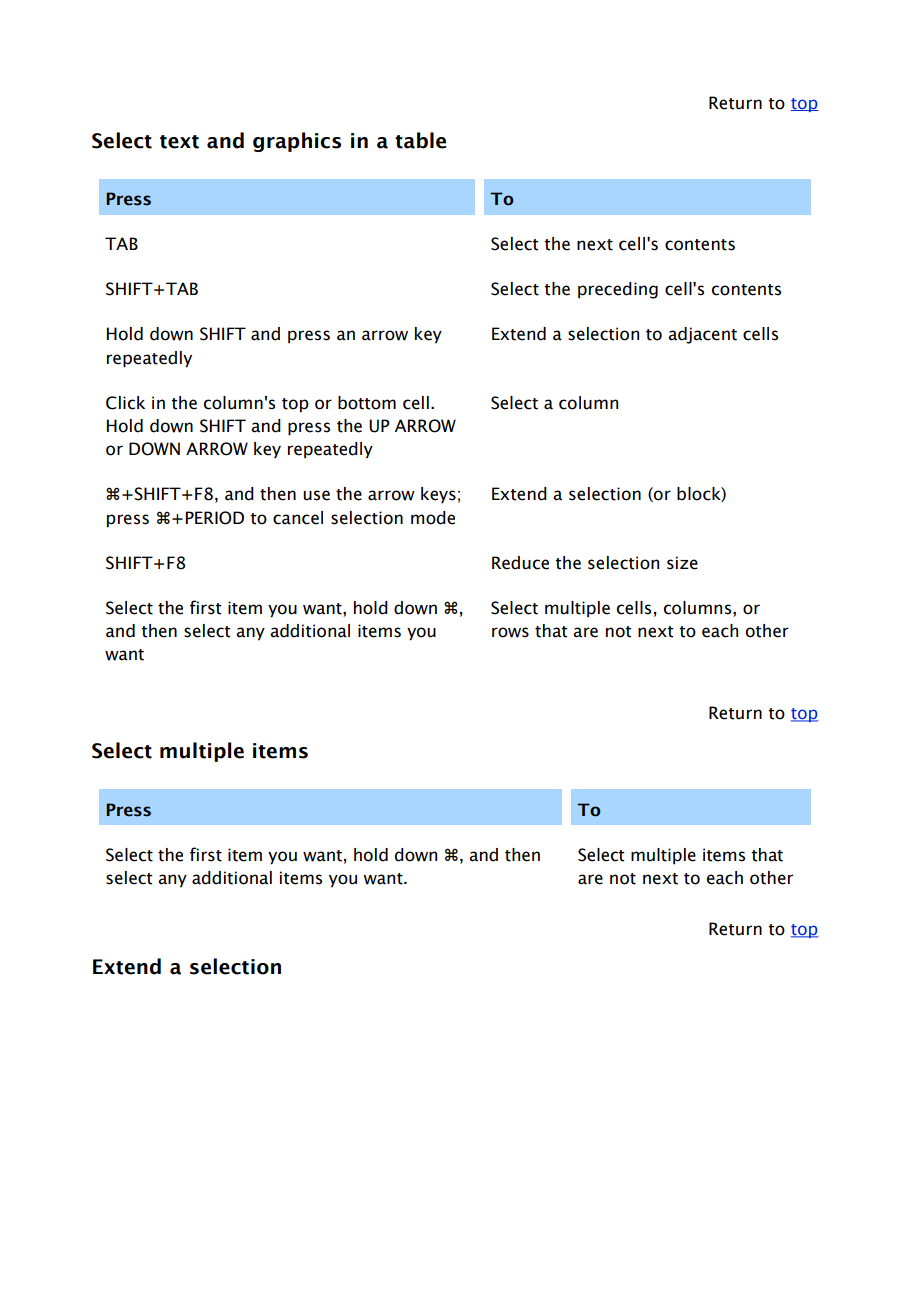  What do you see at coordinates (618, 290) in the screenshot?
I see `preceding` at bounding box center [618, 290].
